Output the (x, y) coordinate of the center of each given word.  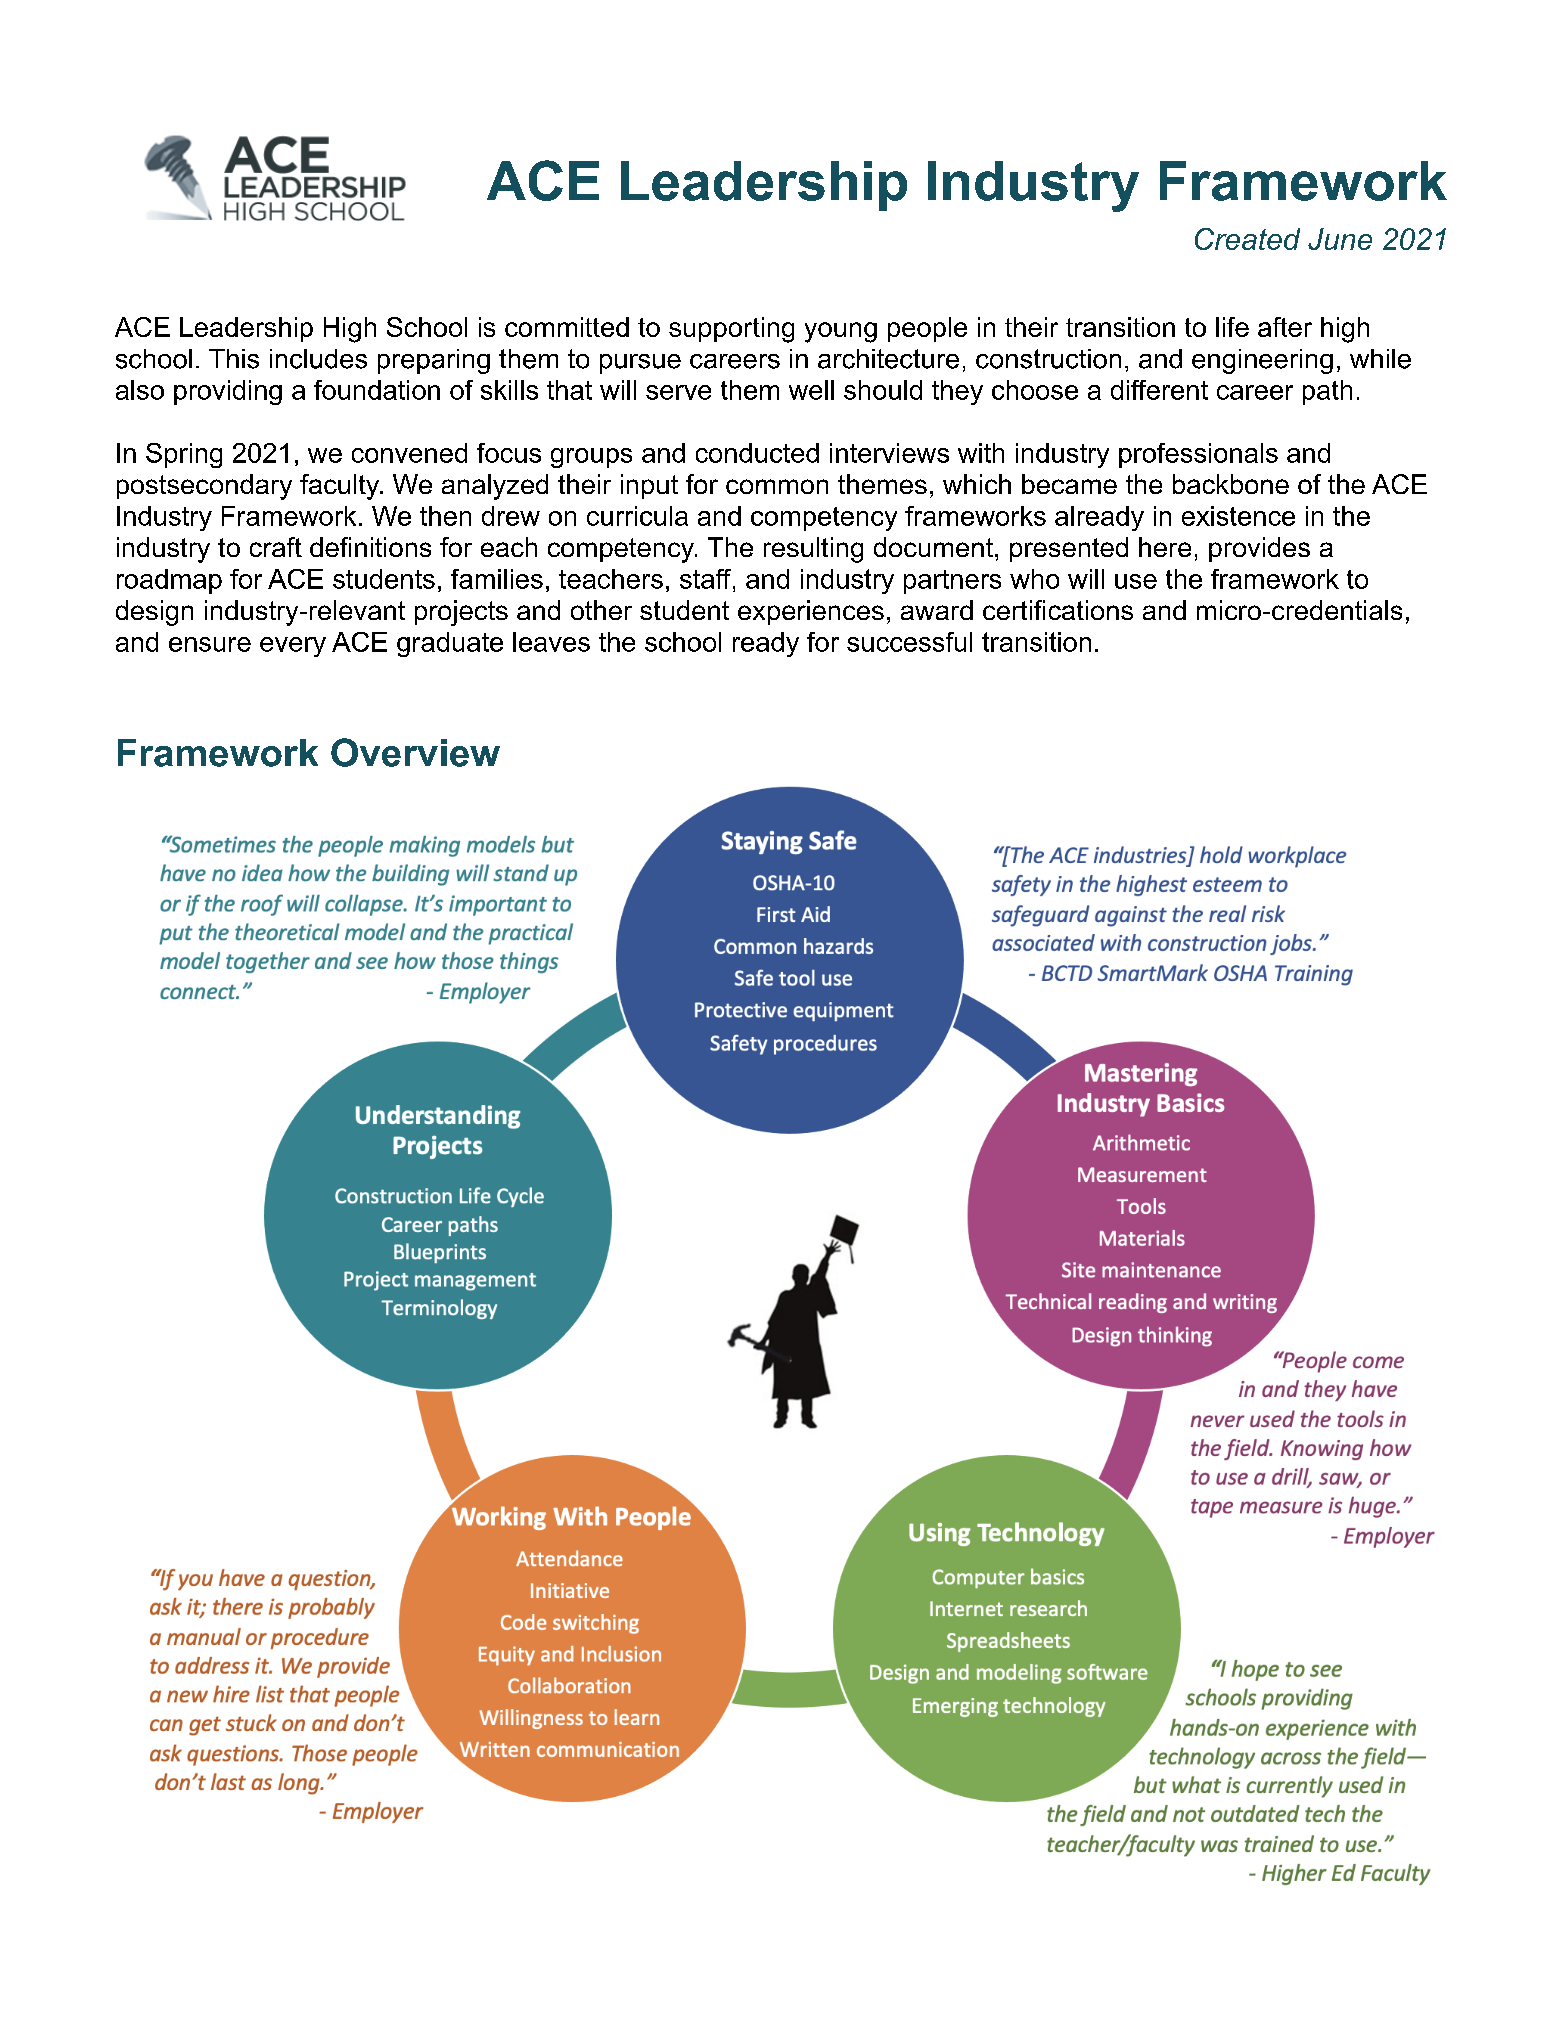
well (811, 390)
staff (707, 579)
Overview (415, 752)
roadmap (169, 581)
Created (1247, 239)
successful (909, 642)
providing (228, 392)
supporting (731, 330)
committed (567, 327)
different (1159, 390)
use (1136, 581)
